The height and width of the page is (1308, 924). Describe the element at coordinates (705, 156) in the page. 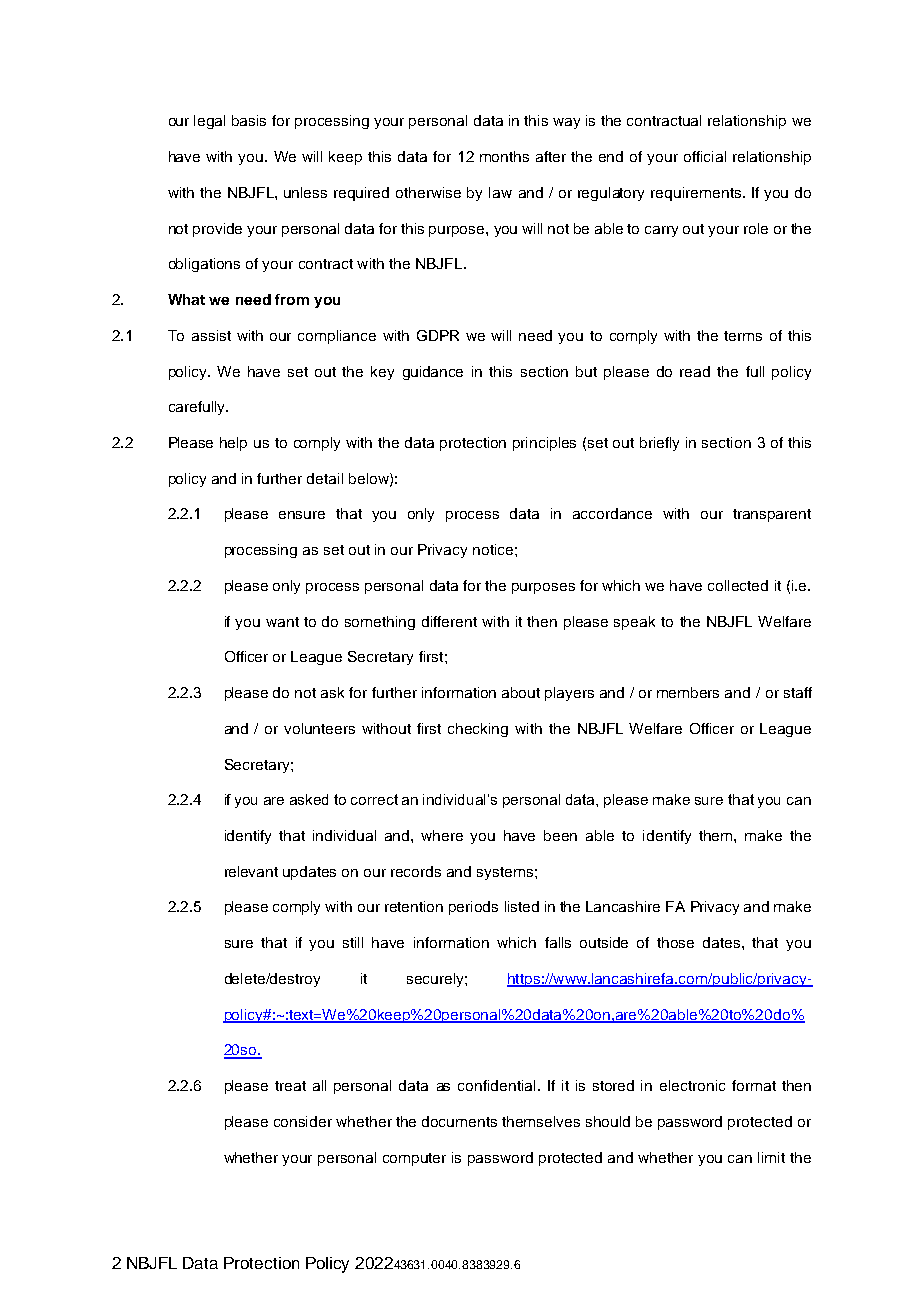

I see `official` at that location.
